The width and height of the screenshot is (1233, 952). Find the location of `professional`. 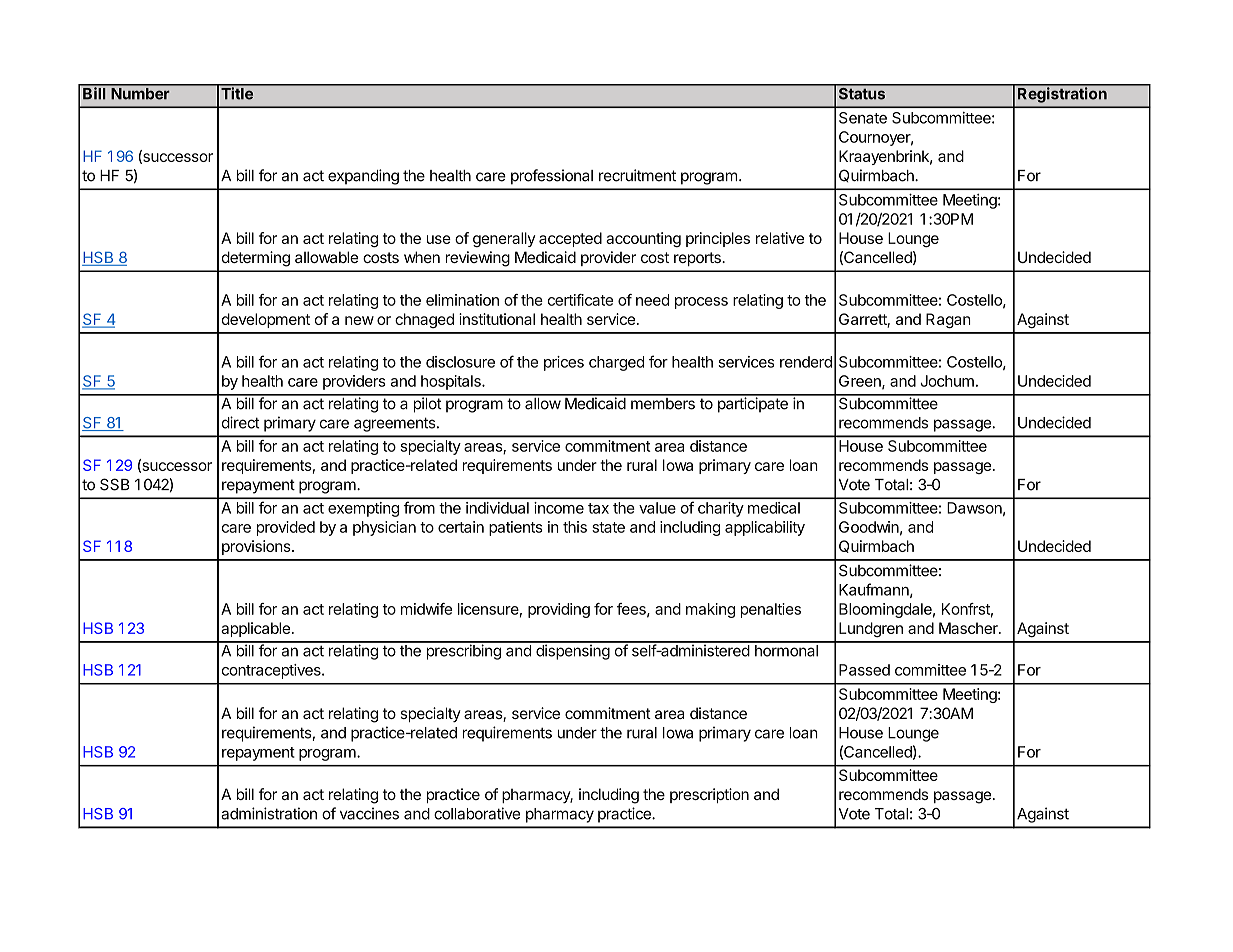

professional is located at coordinates (552, 177).
